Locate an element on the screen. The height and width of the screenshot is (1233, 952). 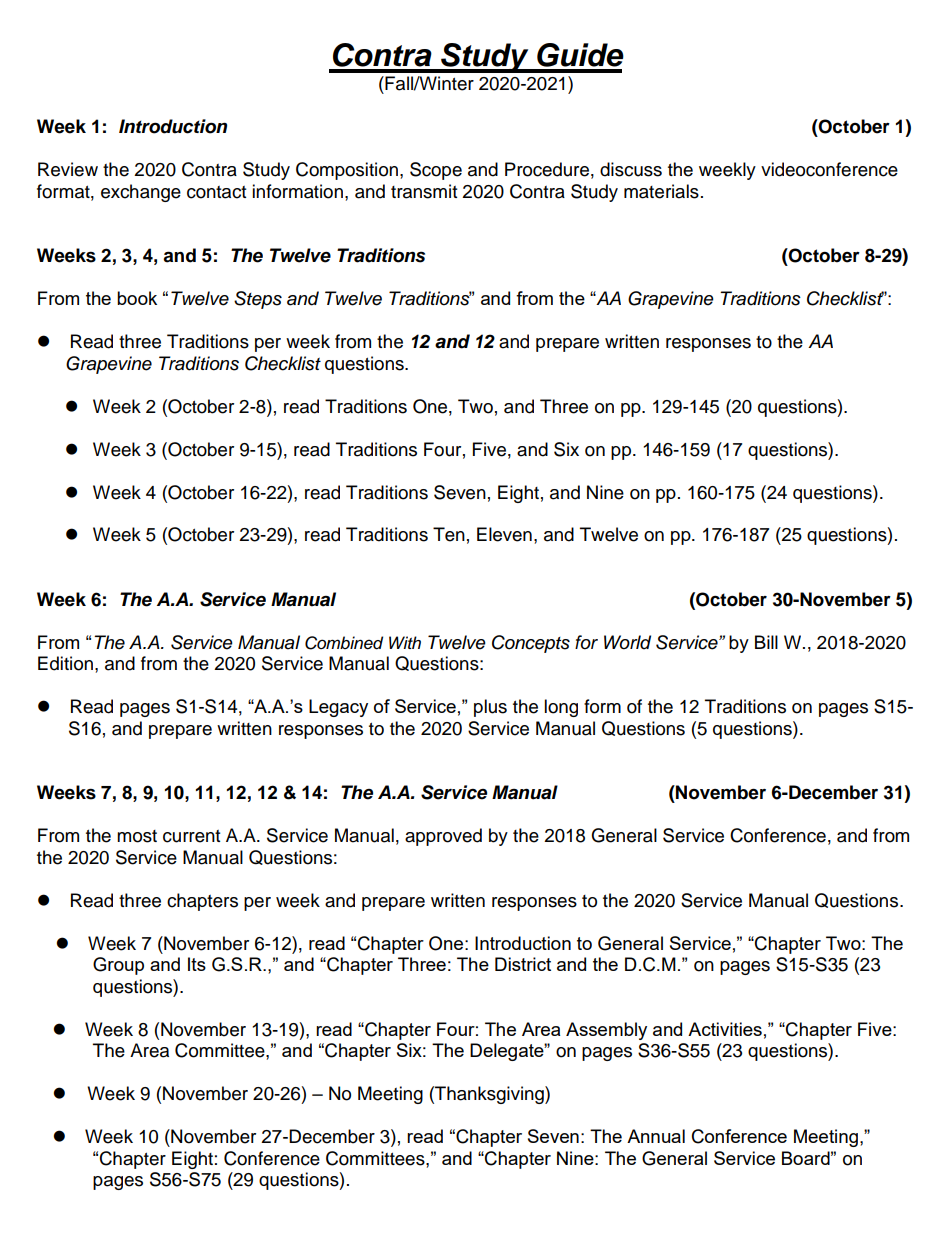
District is located at coordinates (523, 964).
